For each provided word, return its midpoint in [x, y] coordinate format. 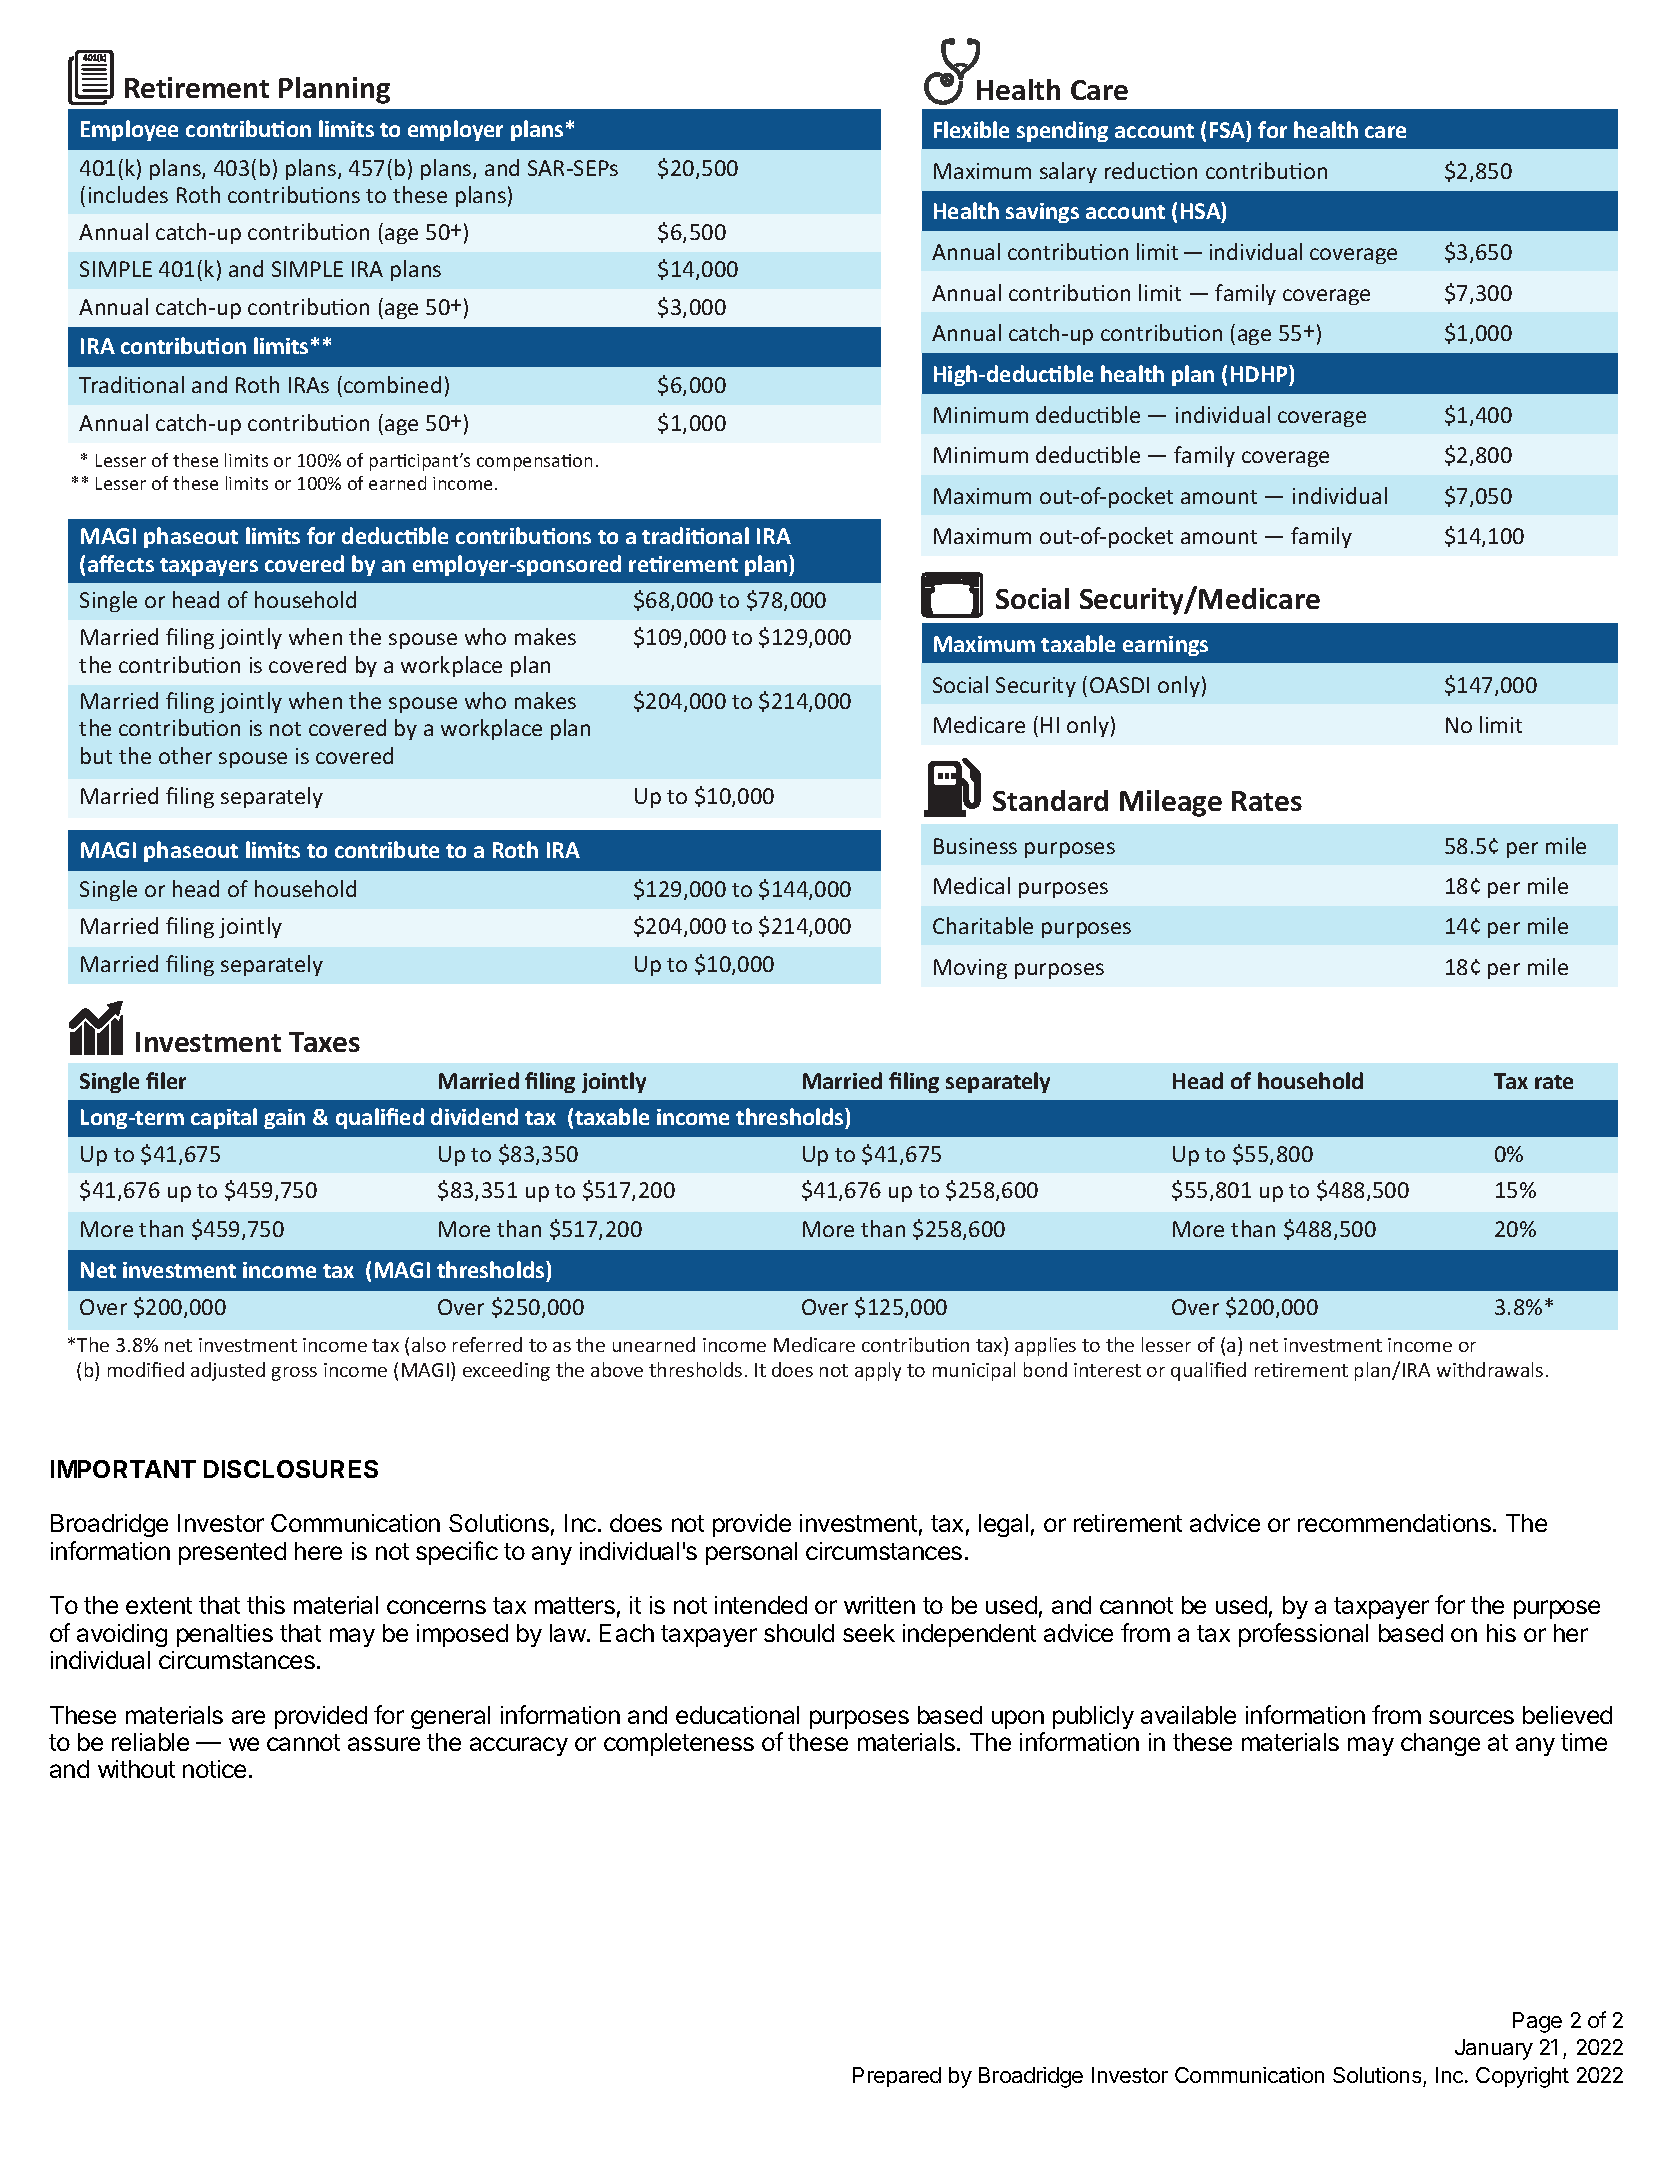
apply [878, 1371]
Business [975, 846]
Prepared [897, 2077]
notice [214, 1769]
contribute [387, 849]
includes [128, 194]
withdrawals [1490, 1369]
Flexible [971, 129]
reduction [1151, 170]
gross [294, 1374]
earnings [1165, 646]
